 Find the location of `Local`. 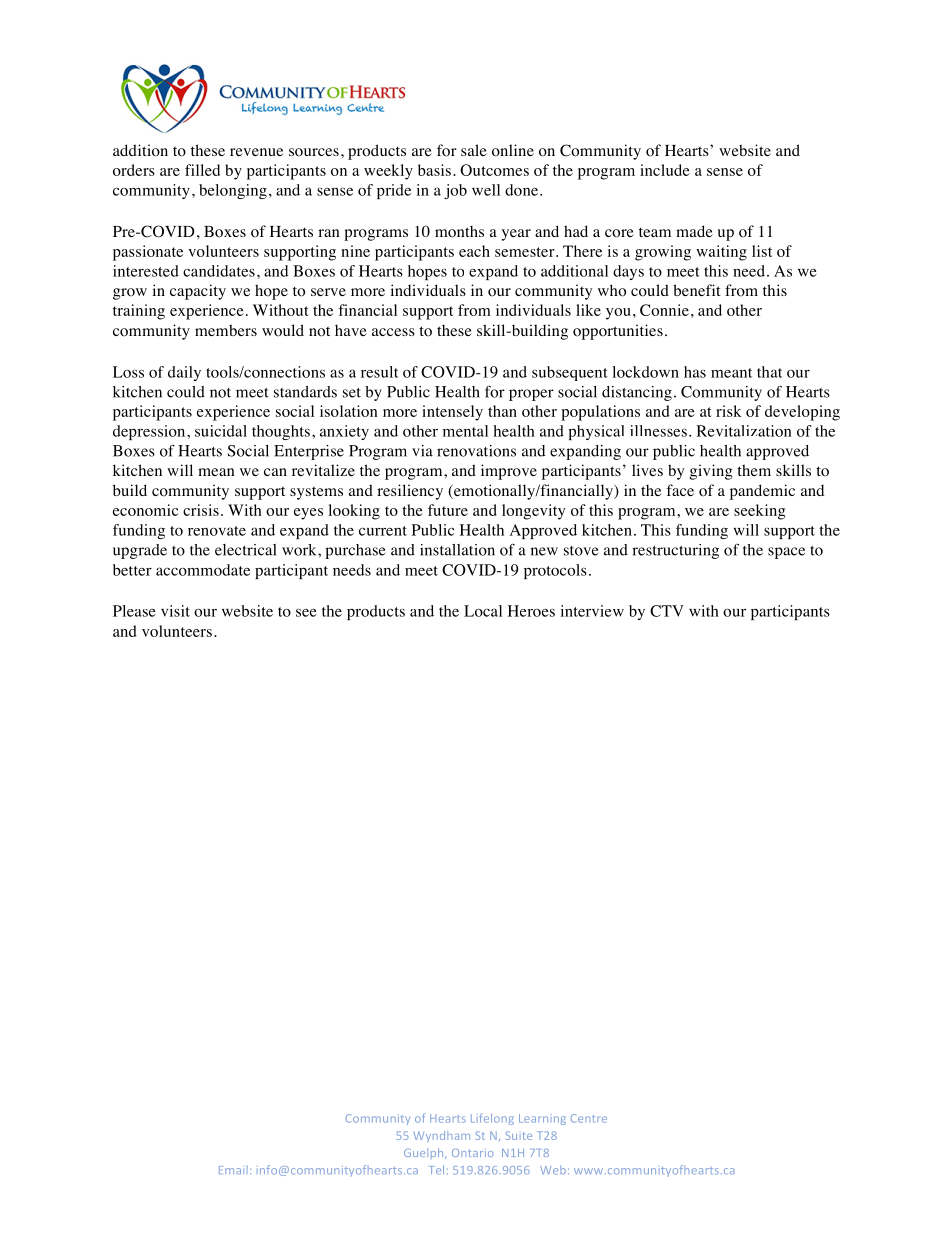

Local is located at coordinates (483, 611).
